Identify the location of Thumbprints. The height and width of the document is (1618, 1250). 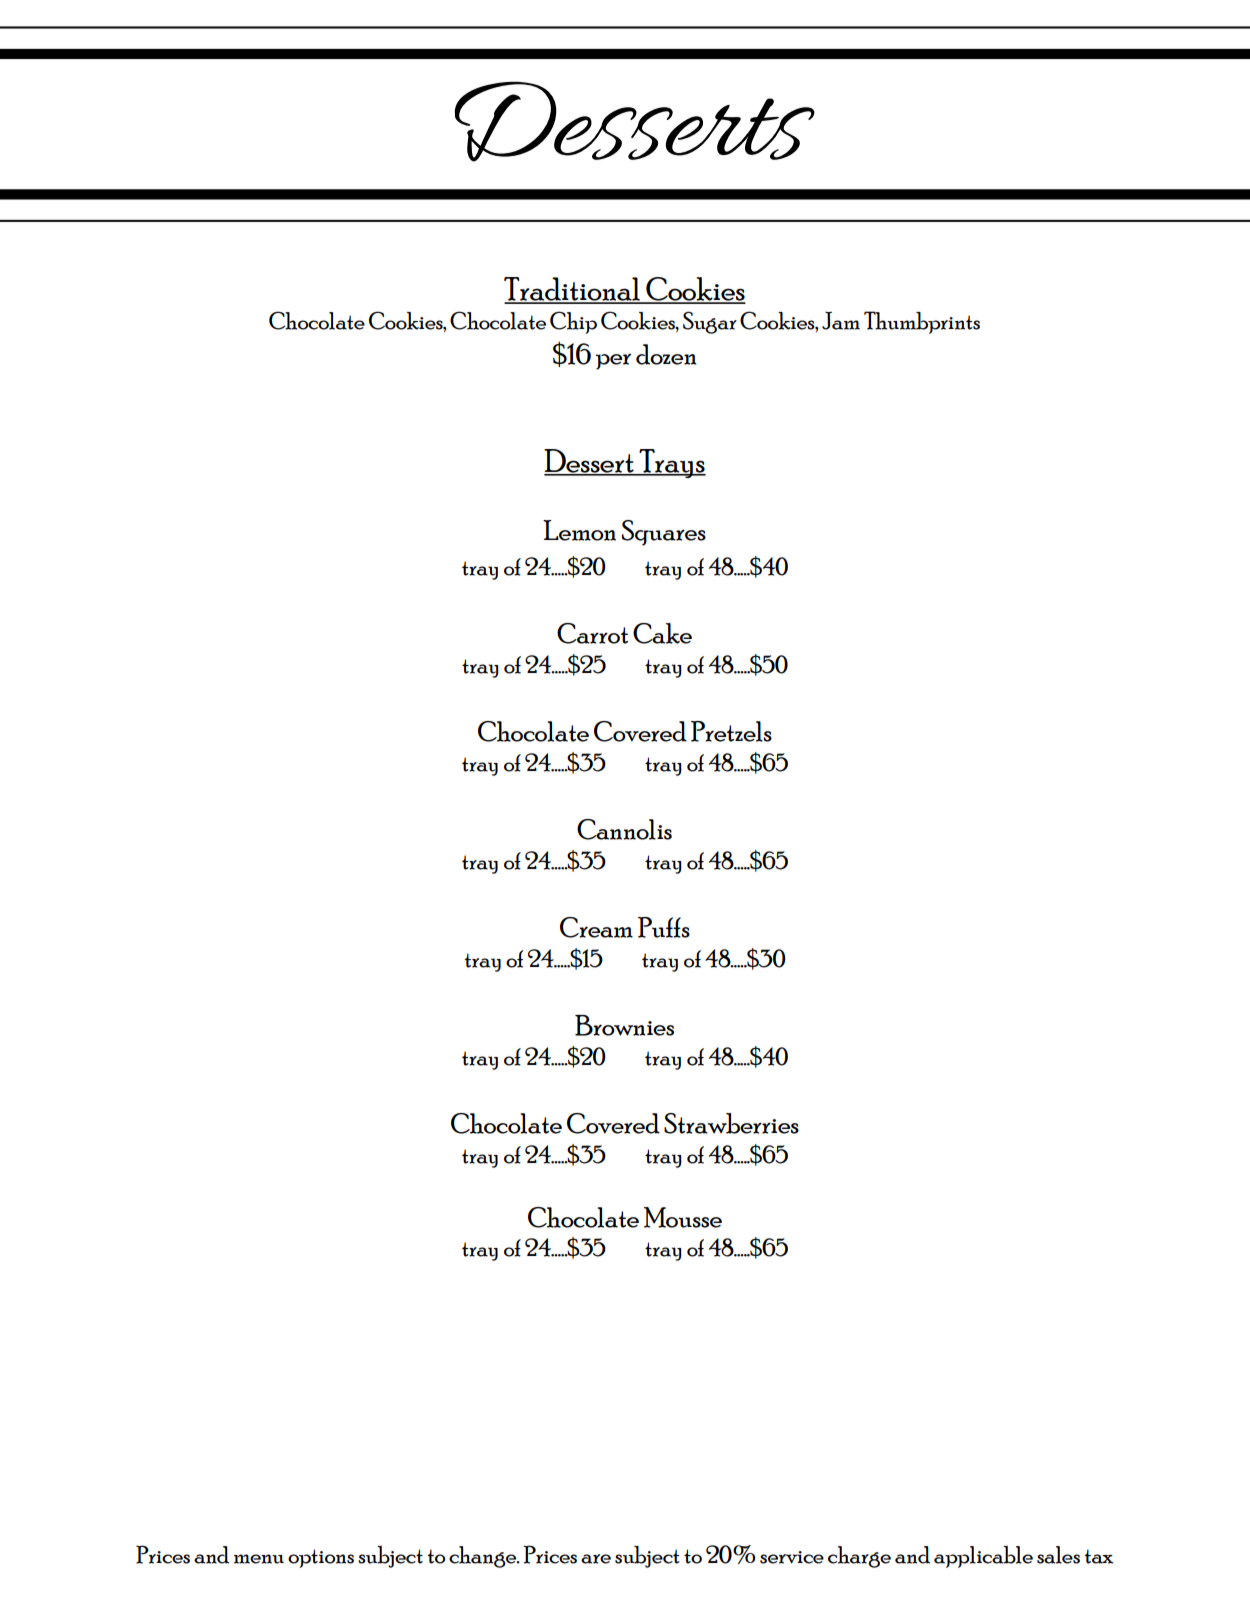
(922, 322).
